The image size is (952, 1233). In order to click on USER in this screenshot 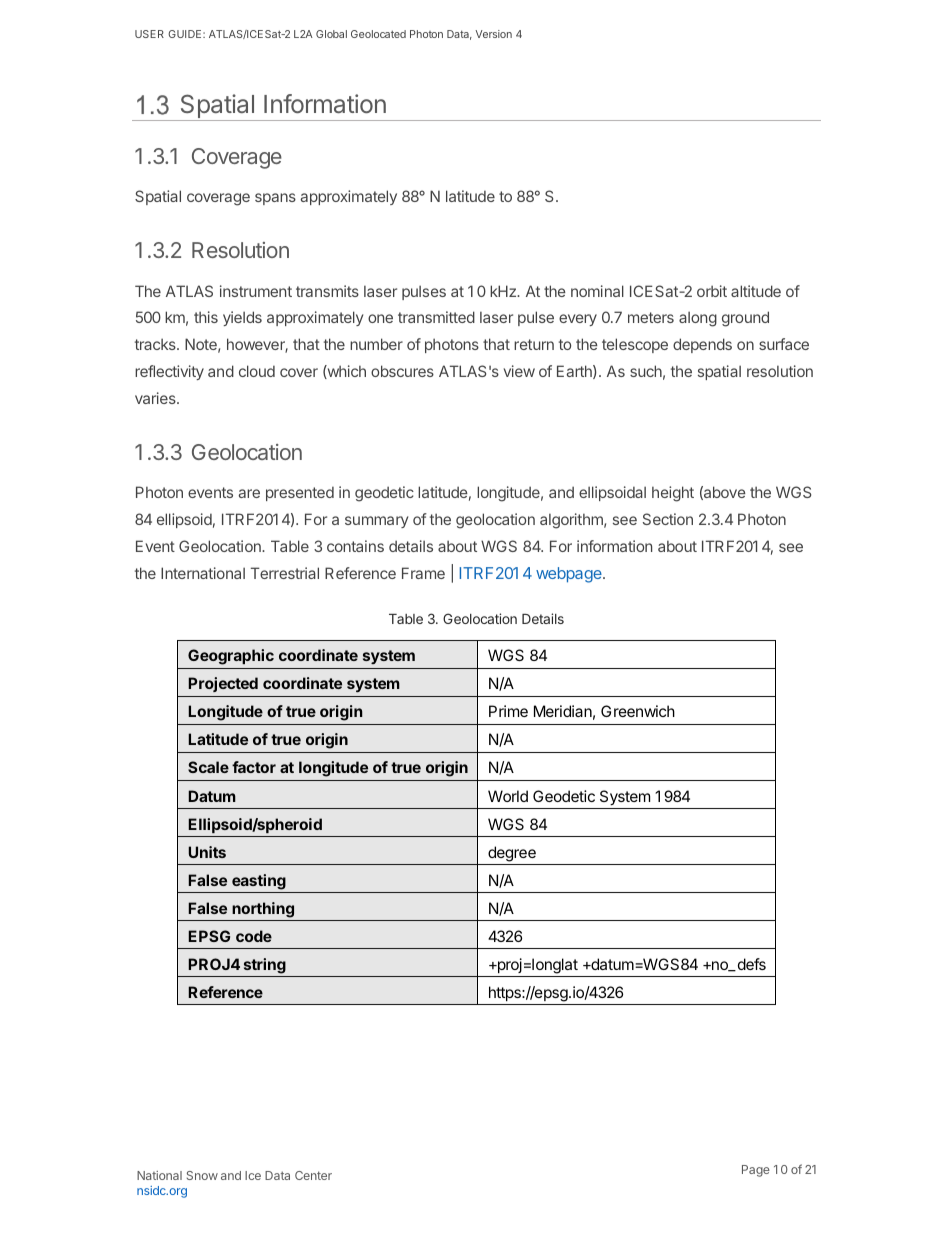, I will do `click(149, 34)`.
